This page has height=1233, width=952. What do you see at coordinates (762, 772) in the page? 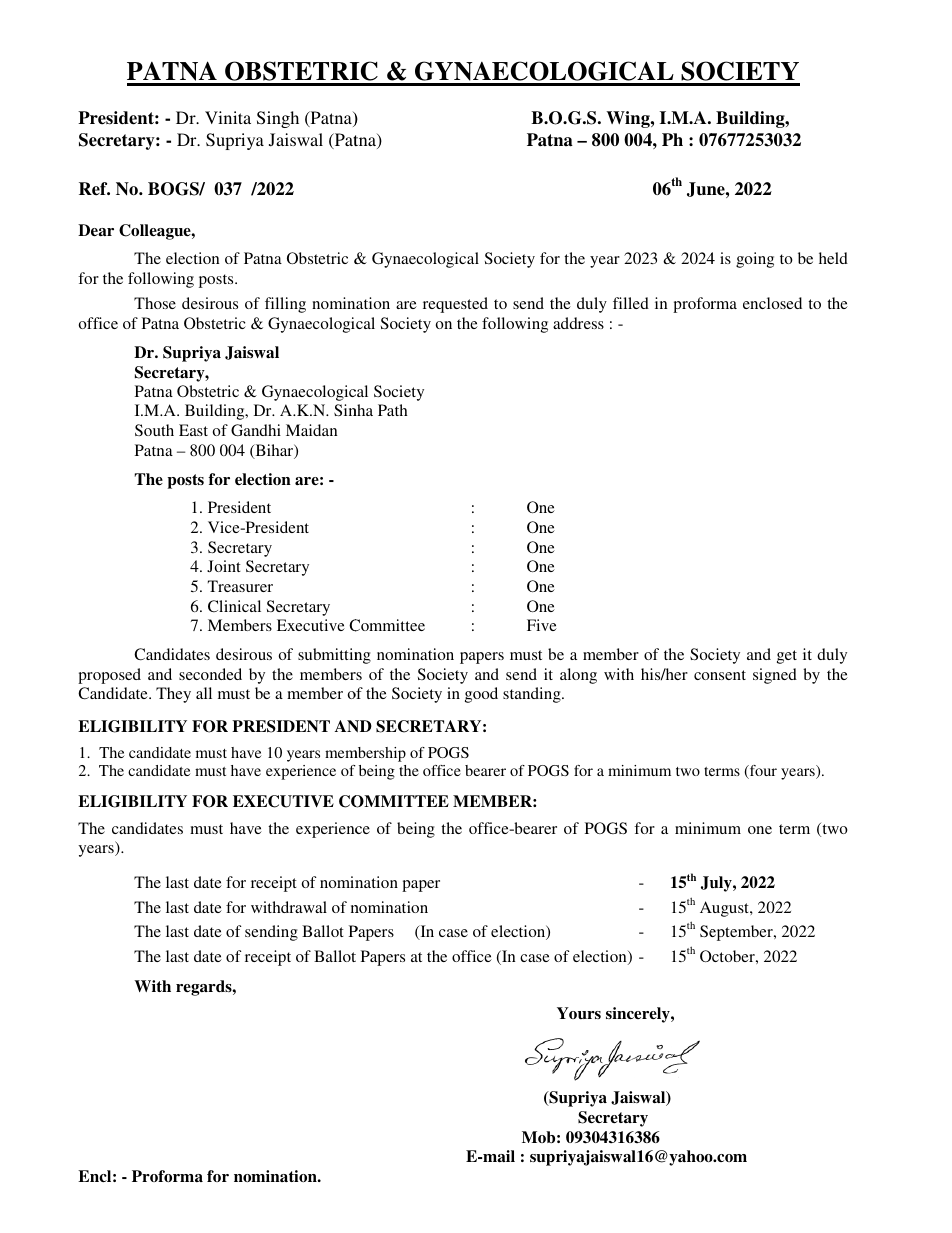
I see `four` at bounding box center [762, 772].
